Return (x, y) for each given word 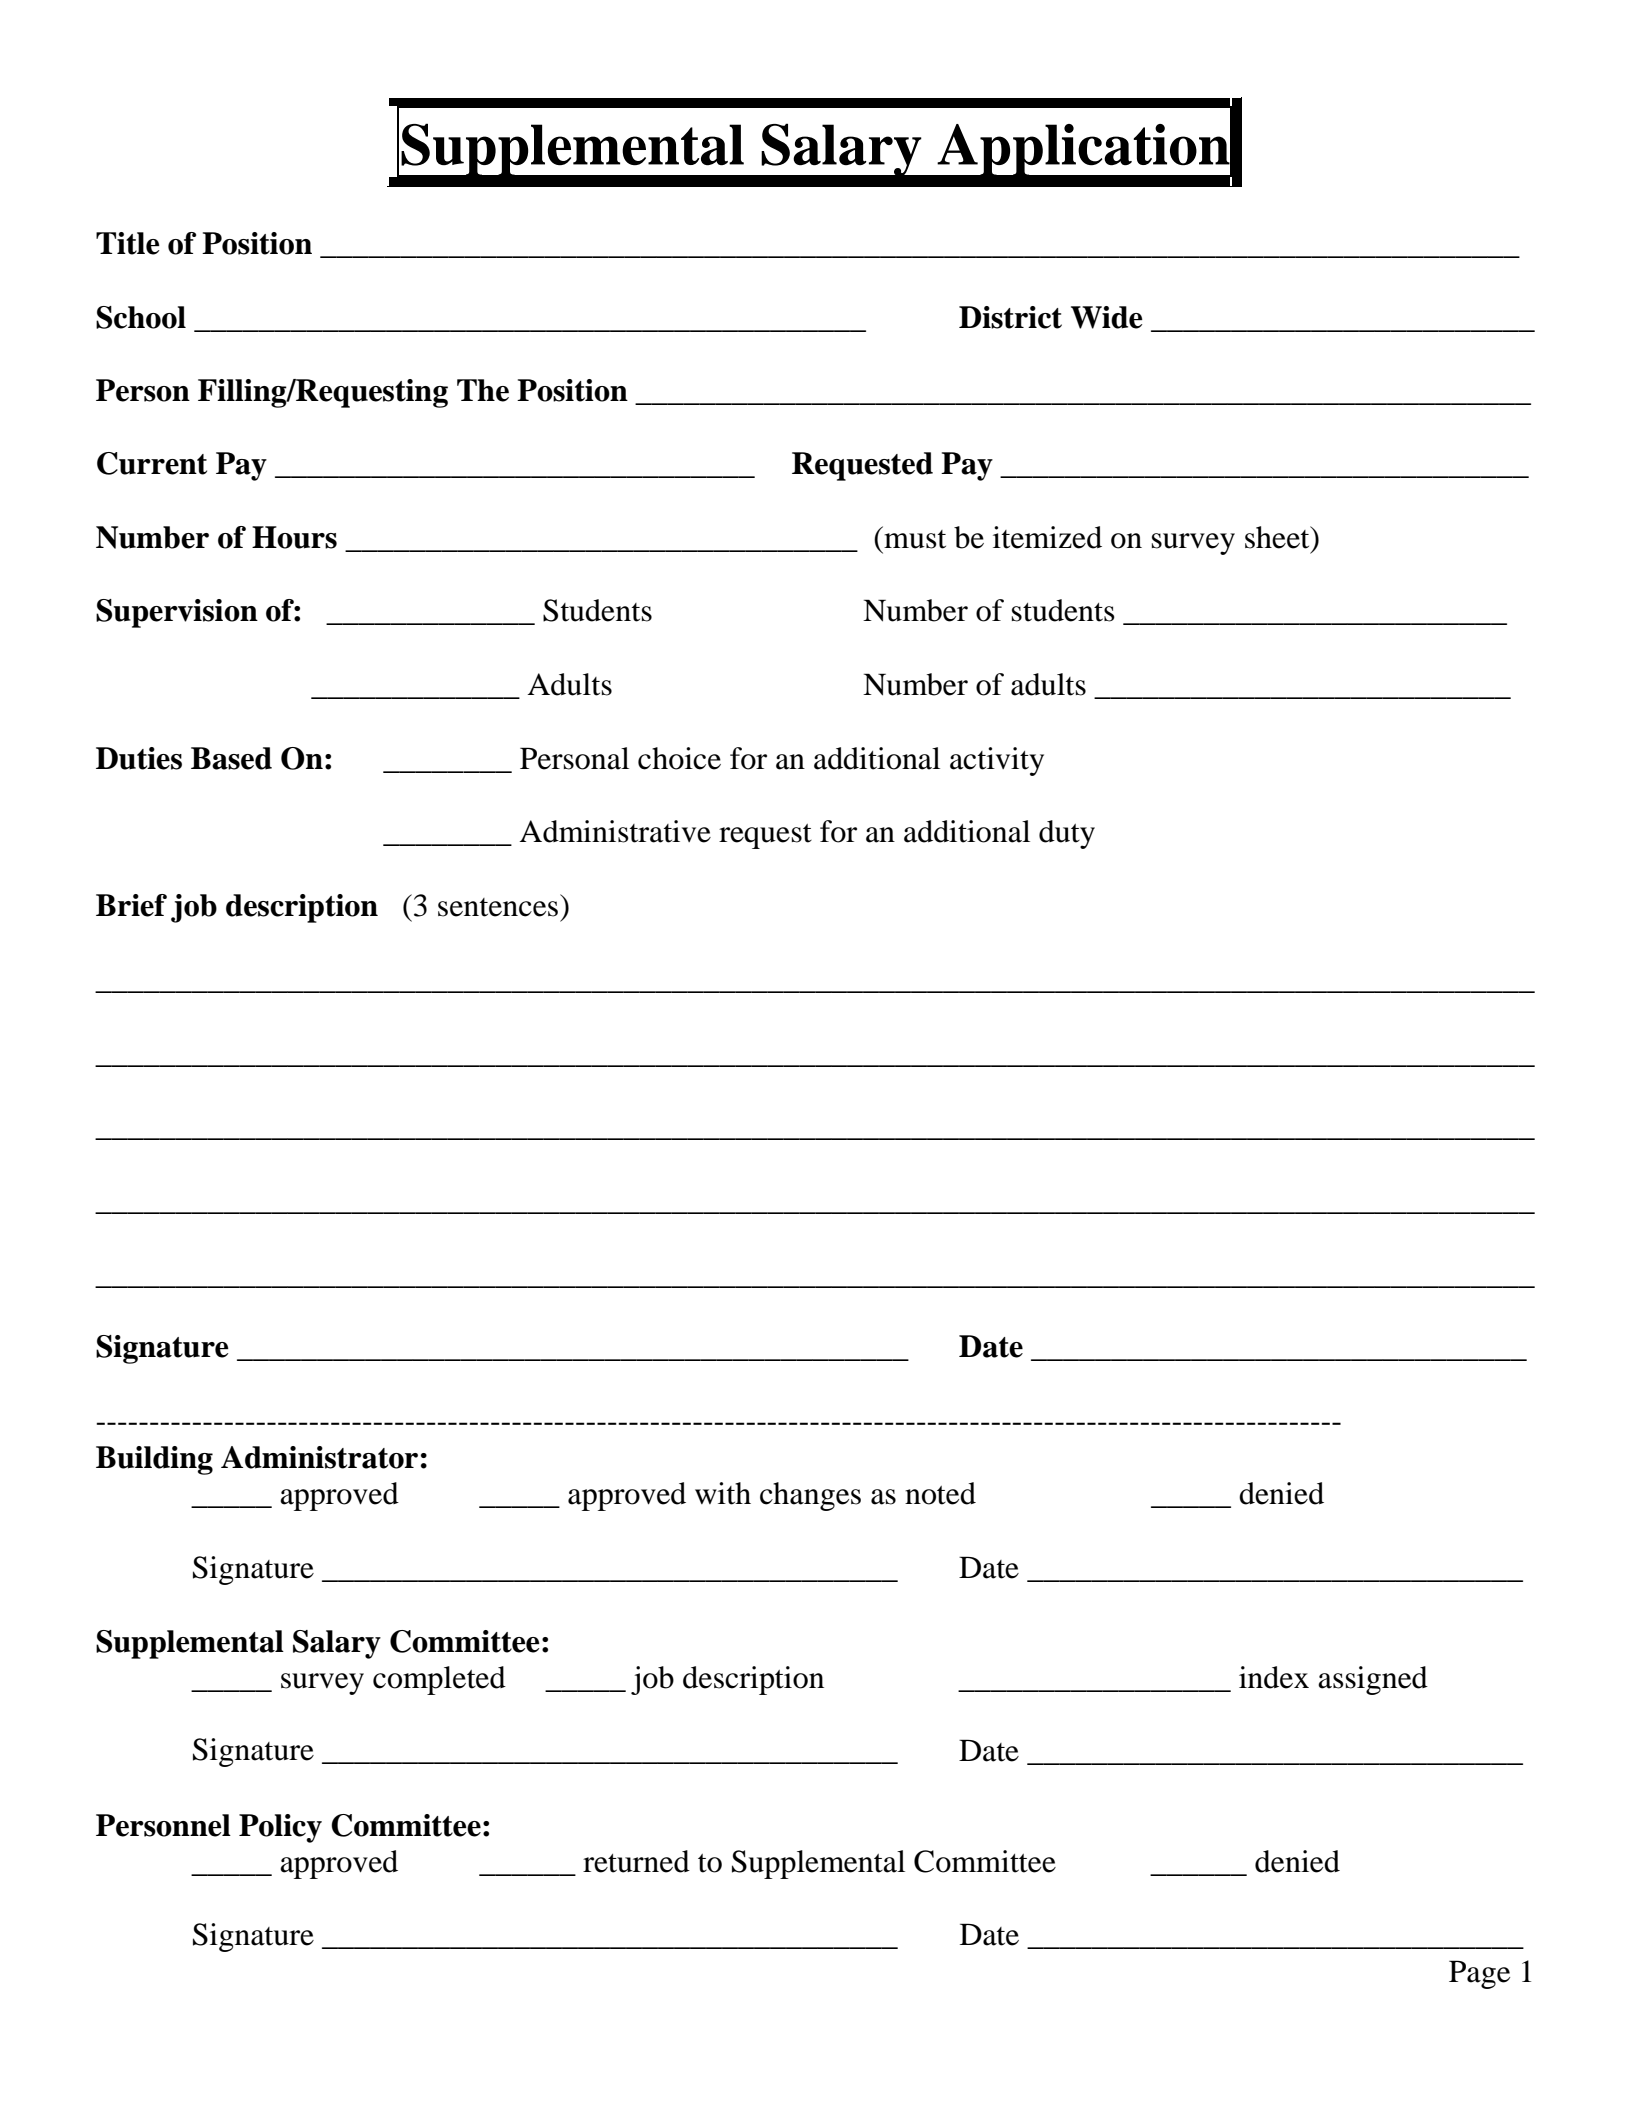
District (1010, 317)
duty (1067, 834)
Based (231, 758)
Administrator (319, 1457)
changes (810, 1496)
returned (636, 1861)
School (141, 317)
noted (940, 1493)
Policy (280, 1828)
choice (679, 758)
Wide (1107, 317)
